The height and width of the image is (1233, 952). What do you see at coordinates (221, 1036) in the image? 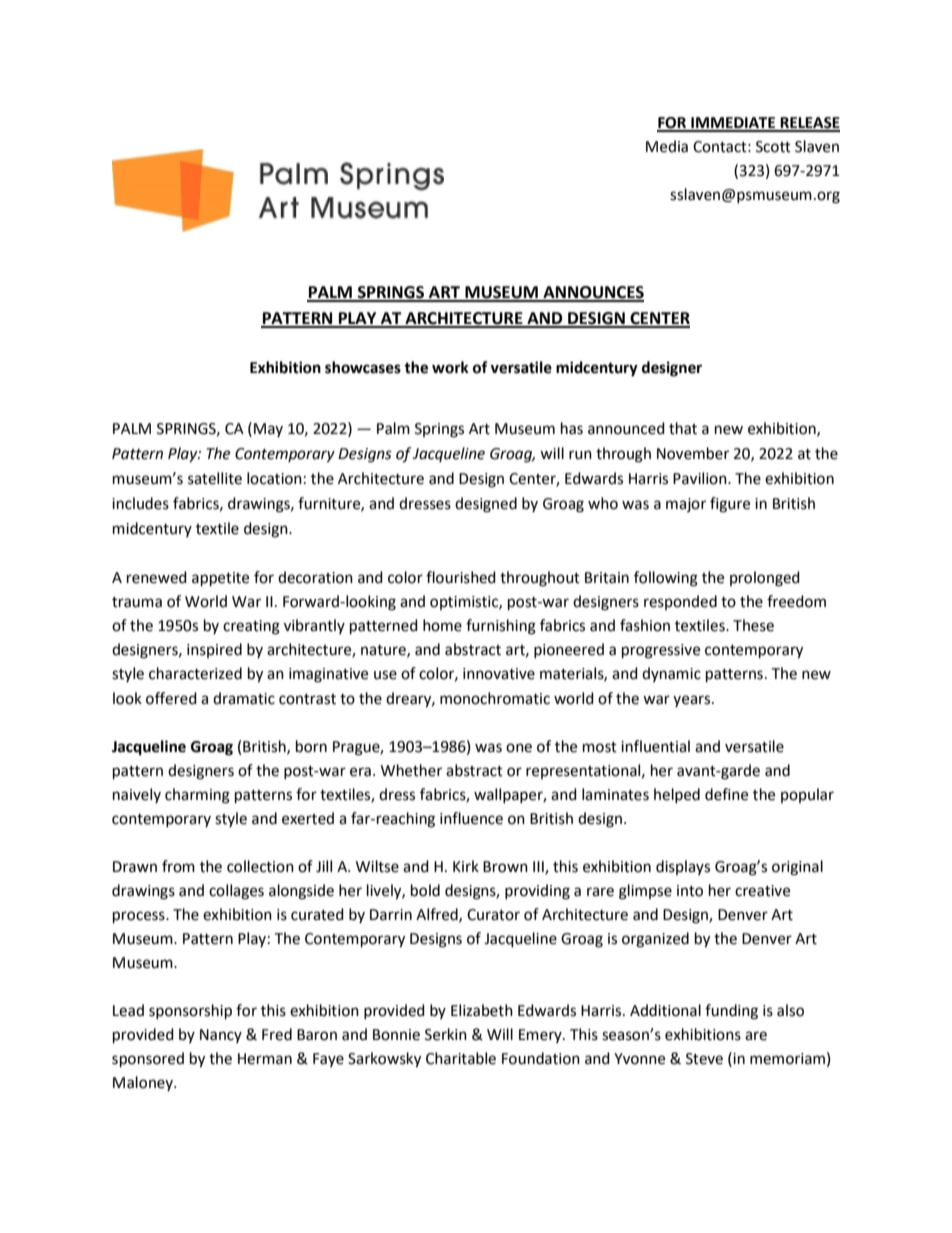
I see `Nancy` at bounding box center [221, 1036].
